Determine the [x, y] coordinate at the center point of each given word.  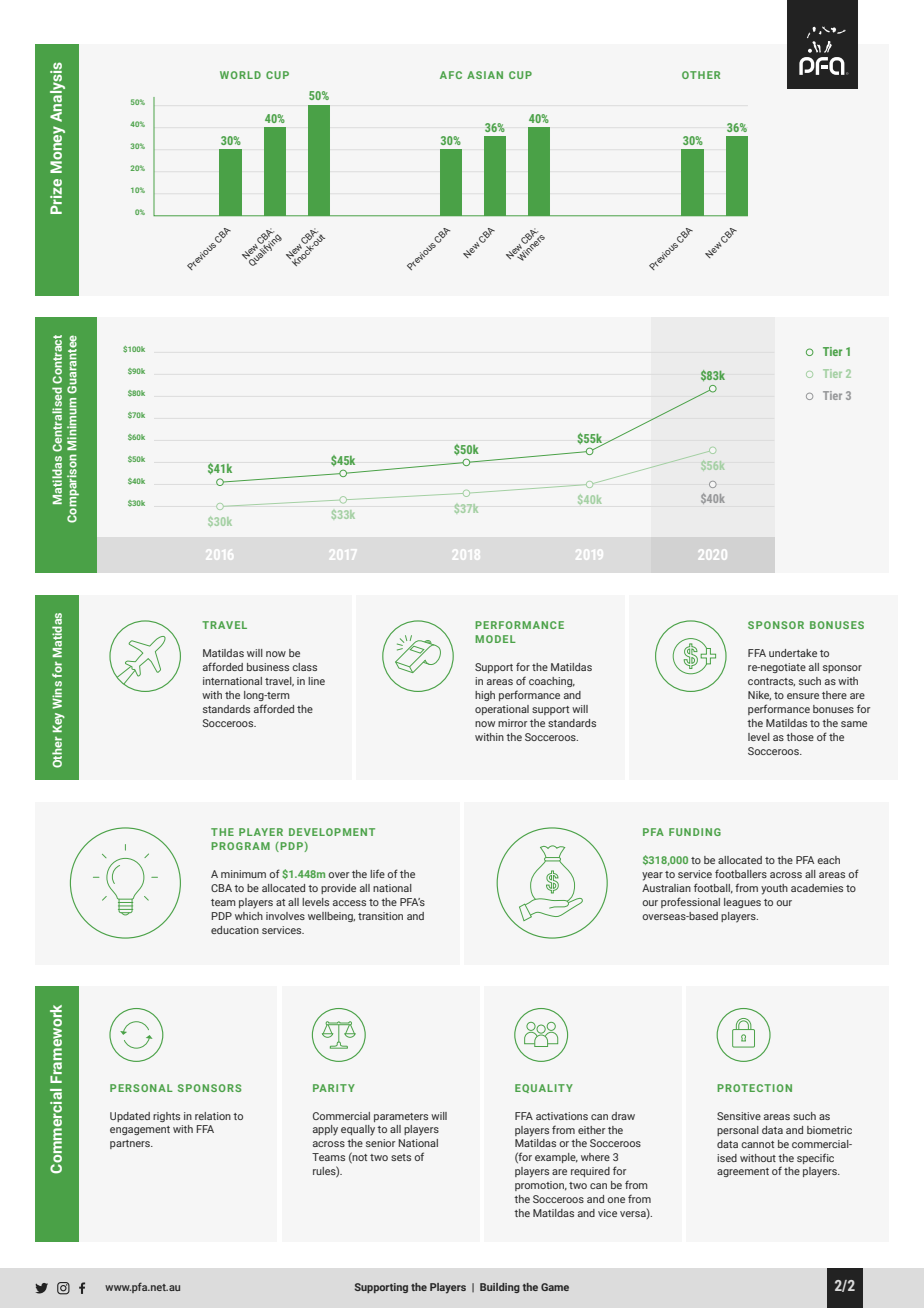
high [485, 696]
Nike [759, 695]
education [235, 930]
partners [131, 1144]
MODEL [495, 639]
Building [500, 1288]
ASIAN [485, 75]
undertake [793, 653]
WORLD [240, 75]
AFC [451, 75]
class [304, 667]
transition [380, 916]
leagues [742, 903]
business [268, 667]
